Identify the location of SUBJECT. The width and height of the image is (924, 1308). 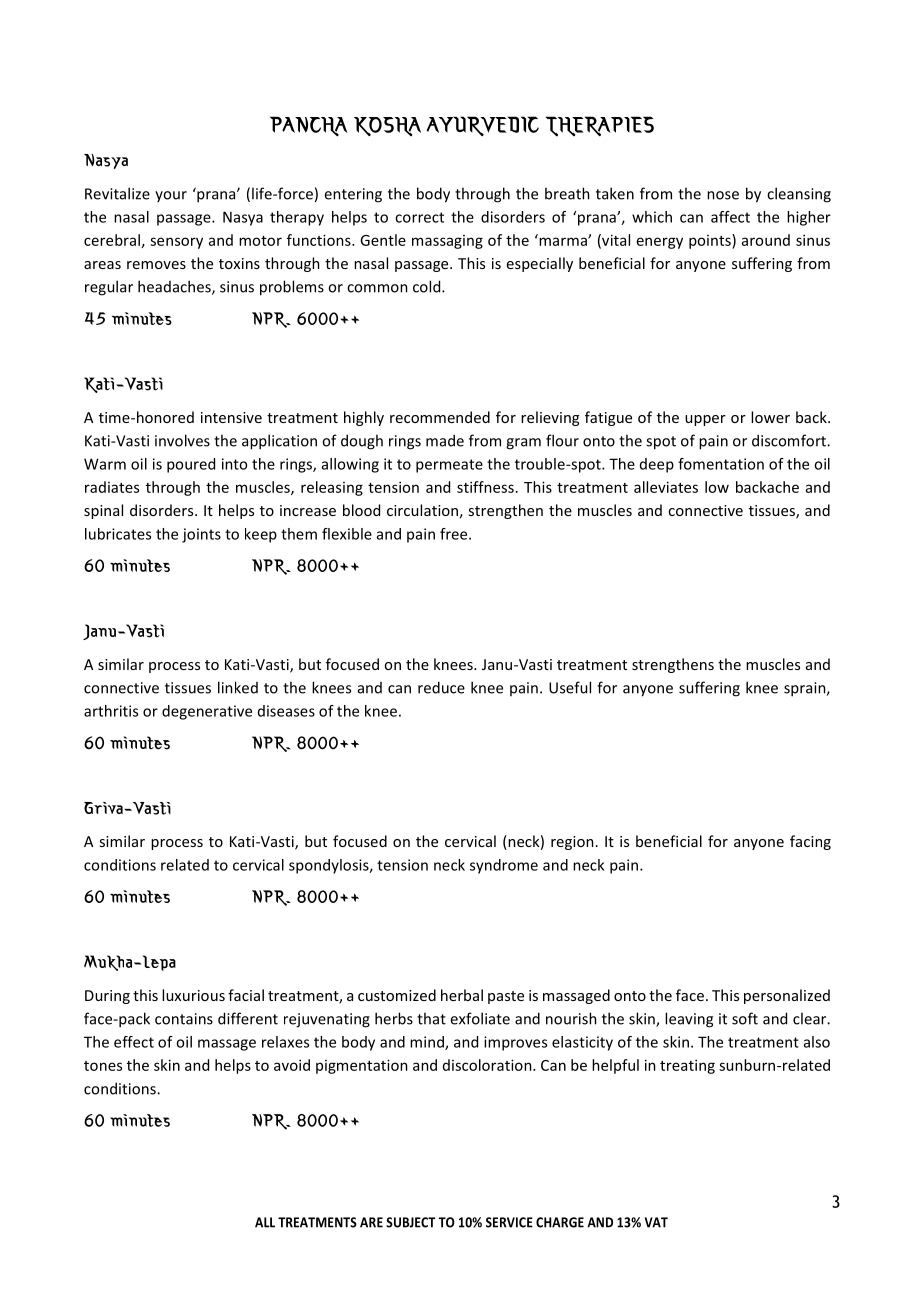
(410, 1222).
